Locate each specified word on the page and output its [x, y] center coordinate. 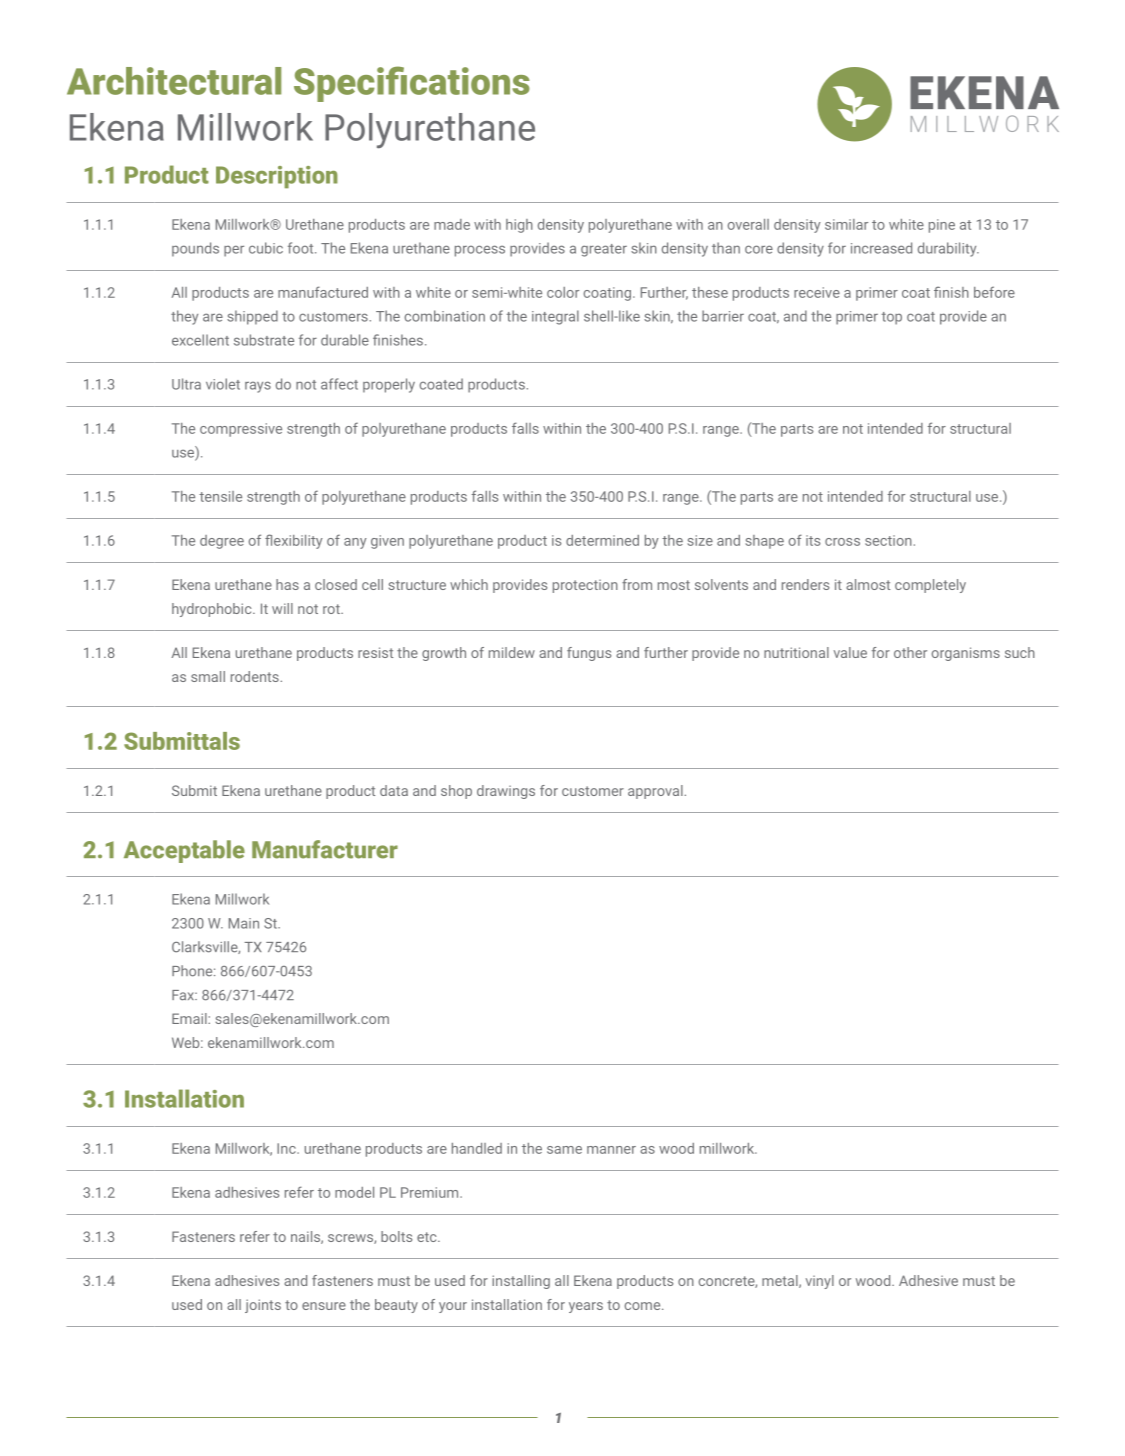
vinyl [820, 1282]
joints [263, 1306]
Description [277, 177]
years [586, 1307]
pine [942, 226]
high [519, 226]
